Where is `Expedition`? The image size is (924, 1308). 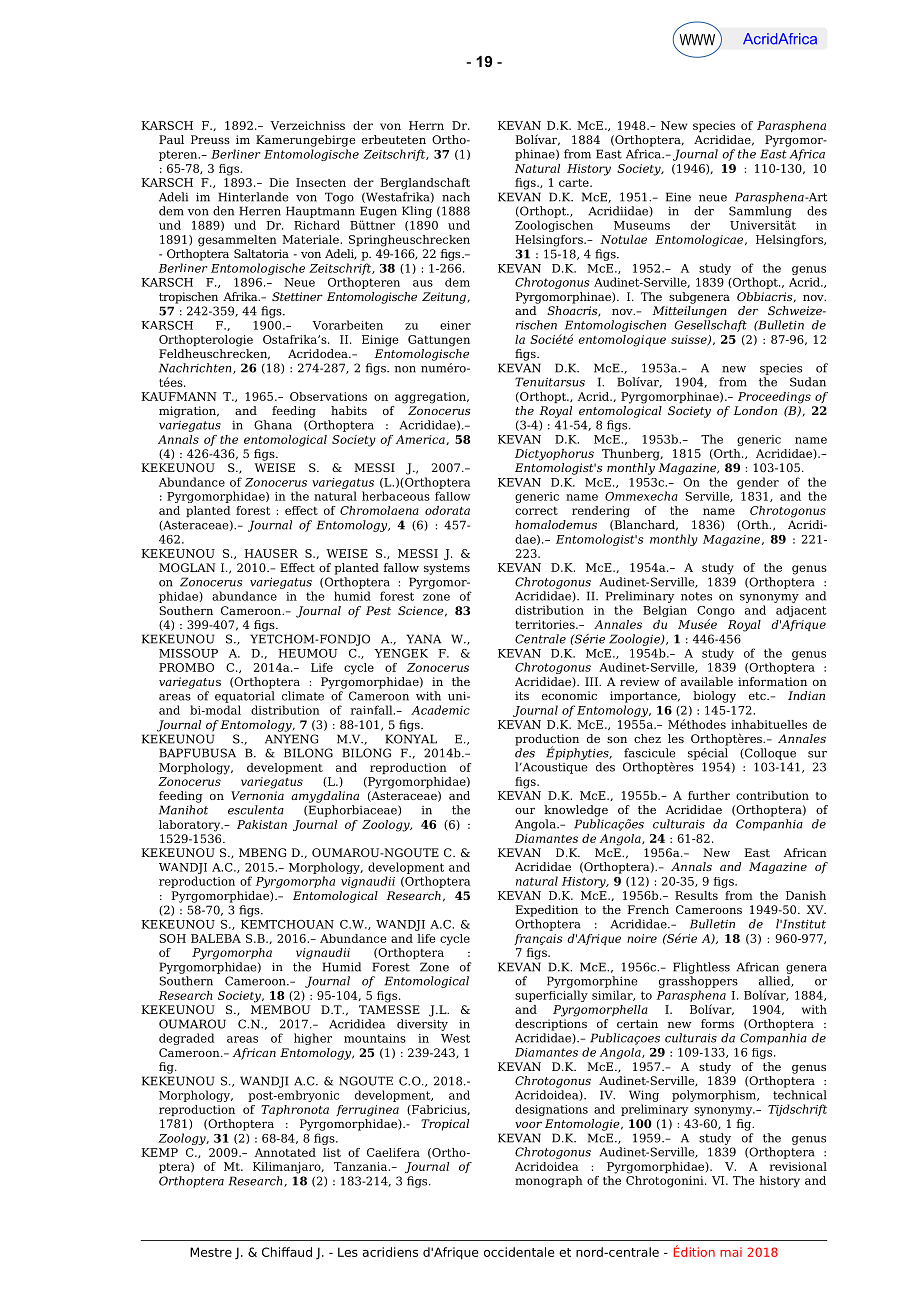 Expedition is located at coordinates (546, 911).
